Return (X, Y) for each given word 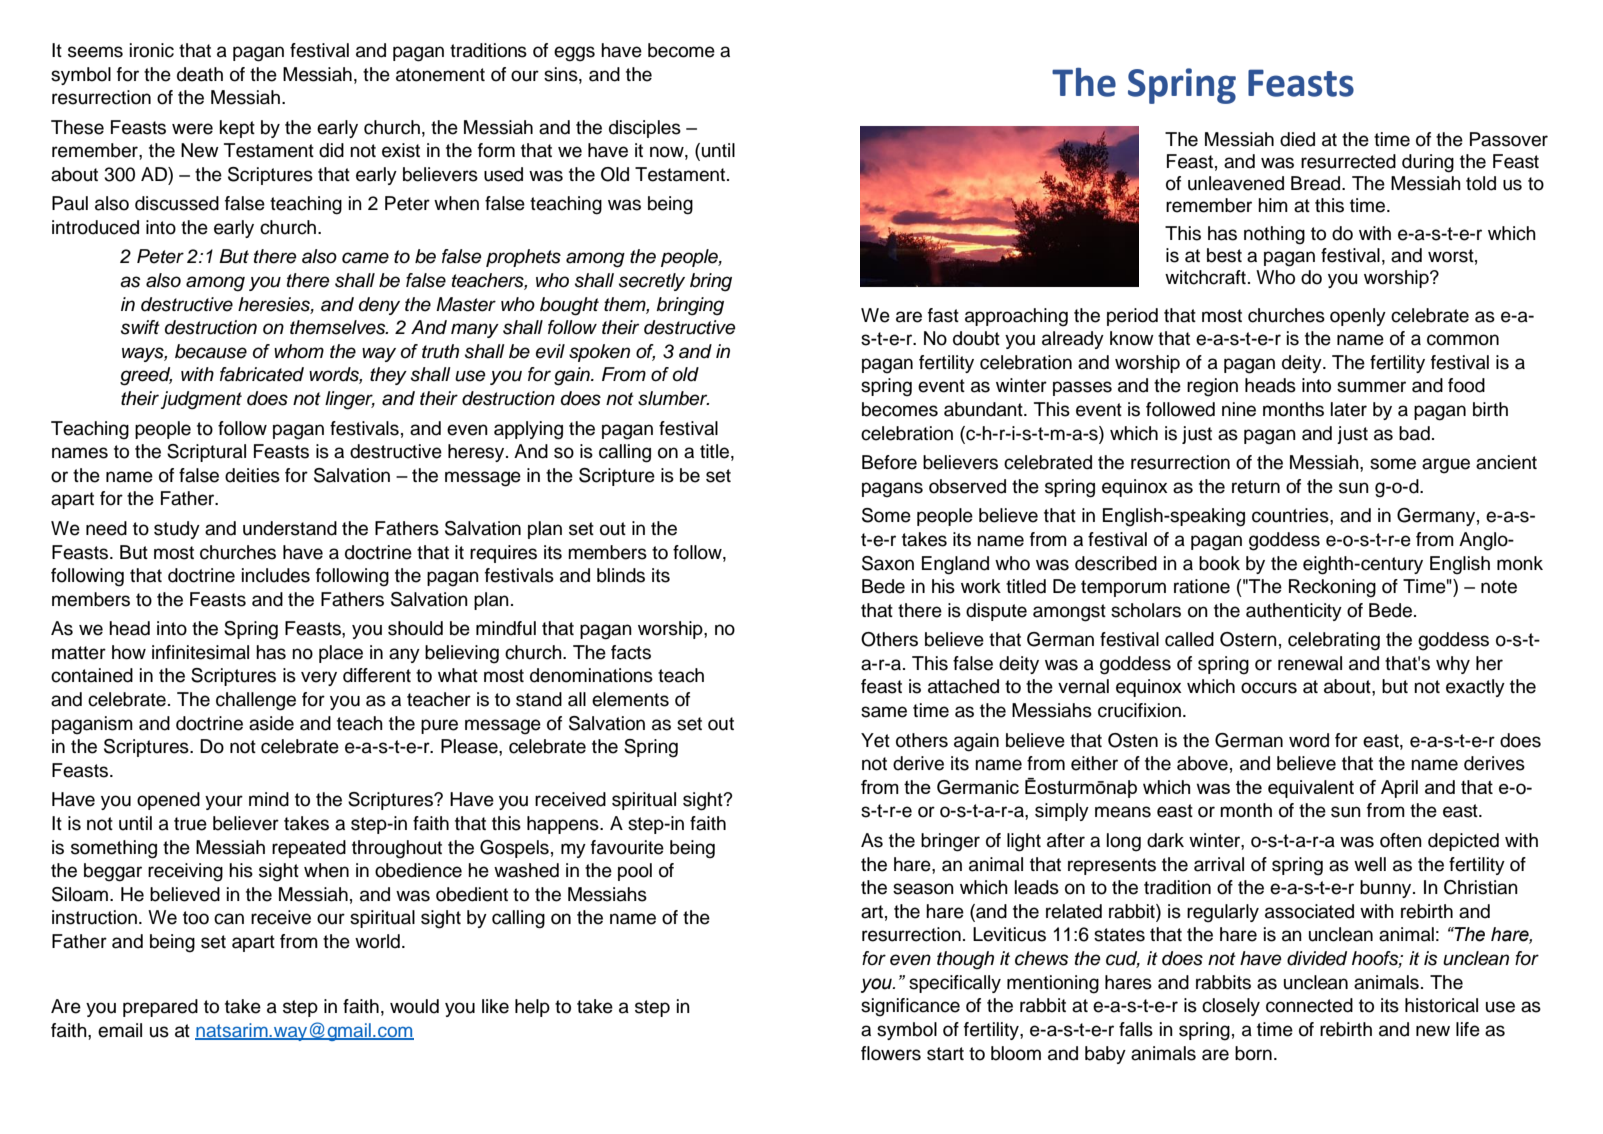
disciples (645, 129)
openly (1358, 317)
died (1297, 139)
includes (276, 575)
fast (943, 315)
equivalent (1311, 789)
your (224, 802)
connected (1309, 1005)
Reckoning (1332, 588)
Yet (875, 740)
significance (910, 1007)
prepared (160, 1008)
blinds (621, 575)
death (200, 74)
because (211, 351)
